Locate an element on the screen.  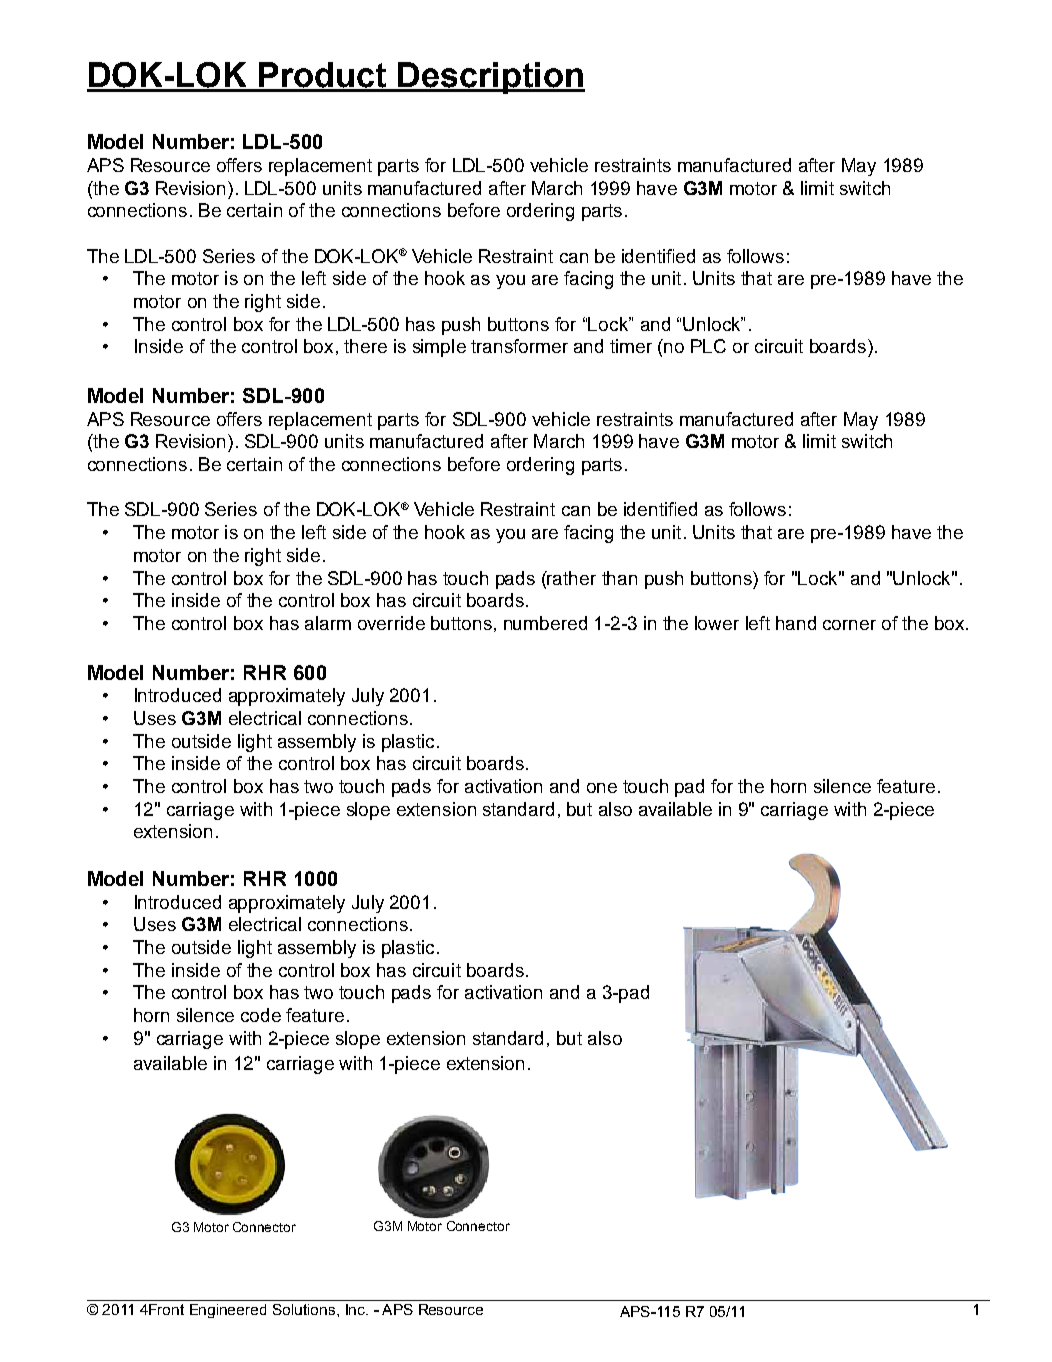
Inc is located at coordinates (357, 1309).
